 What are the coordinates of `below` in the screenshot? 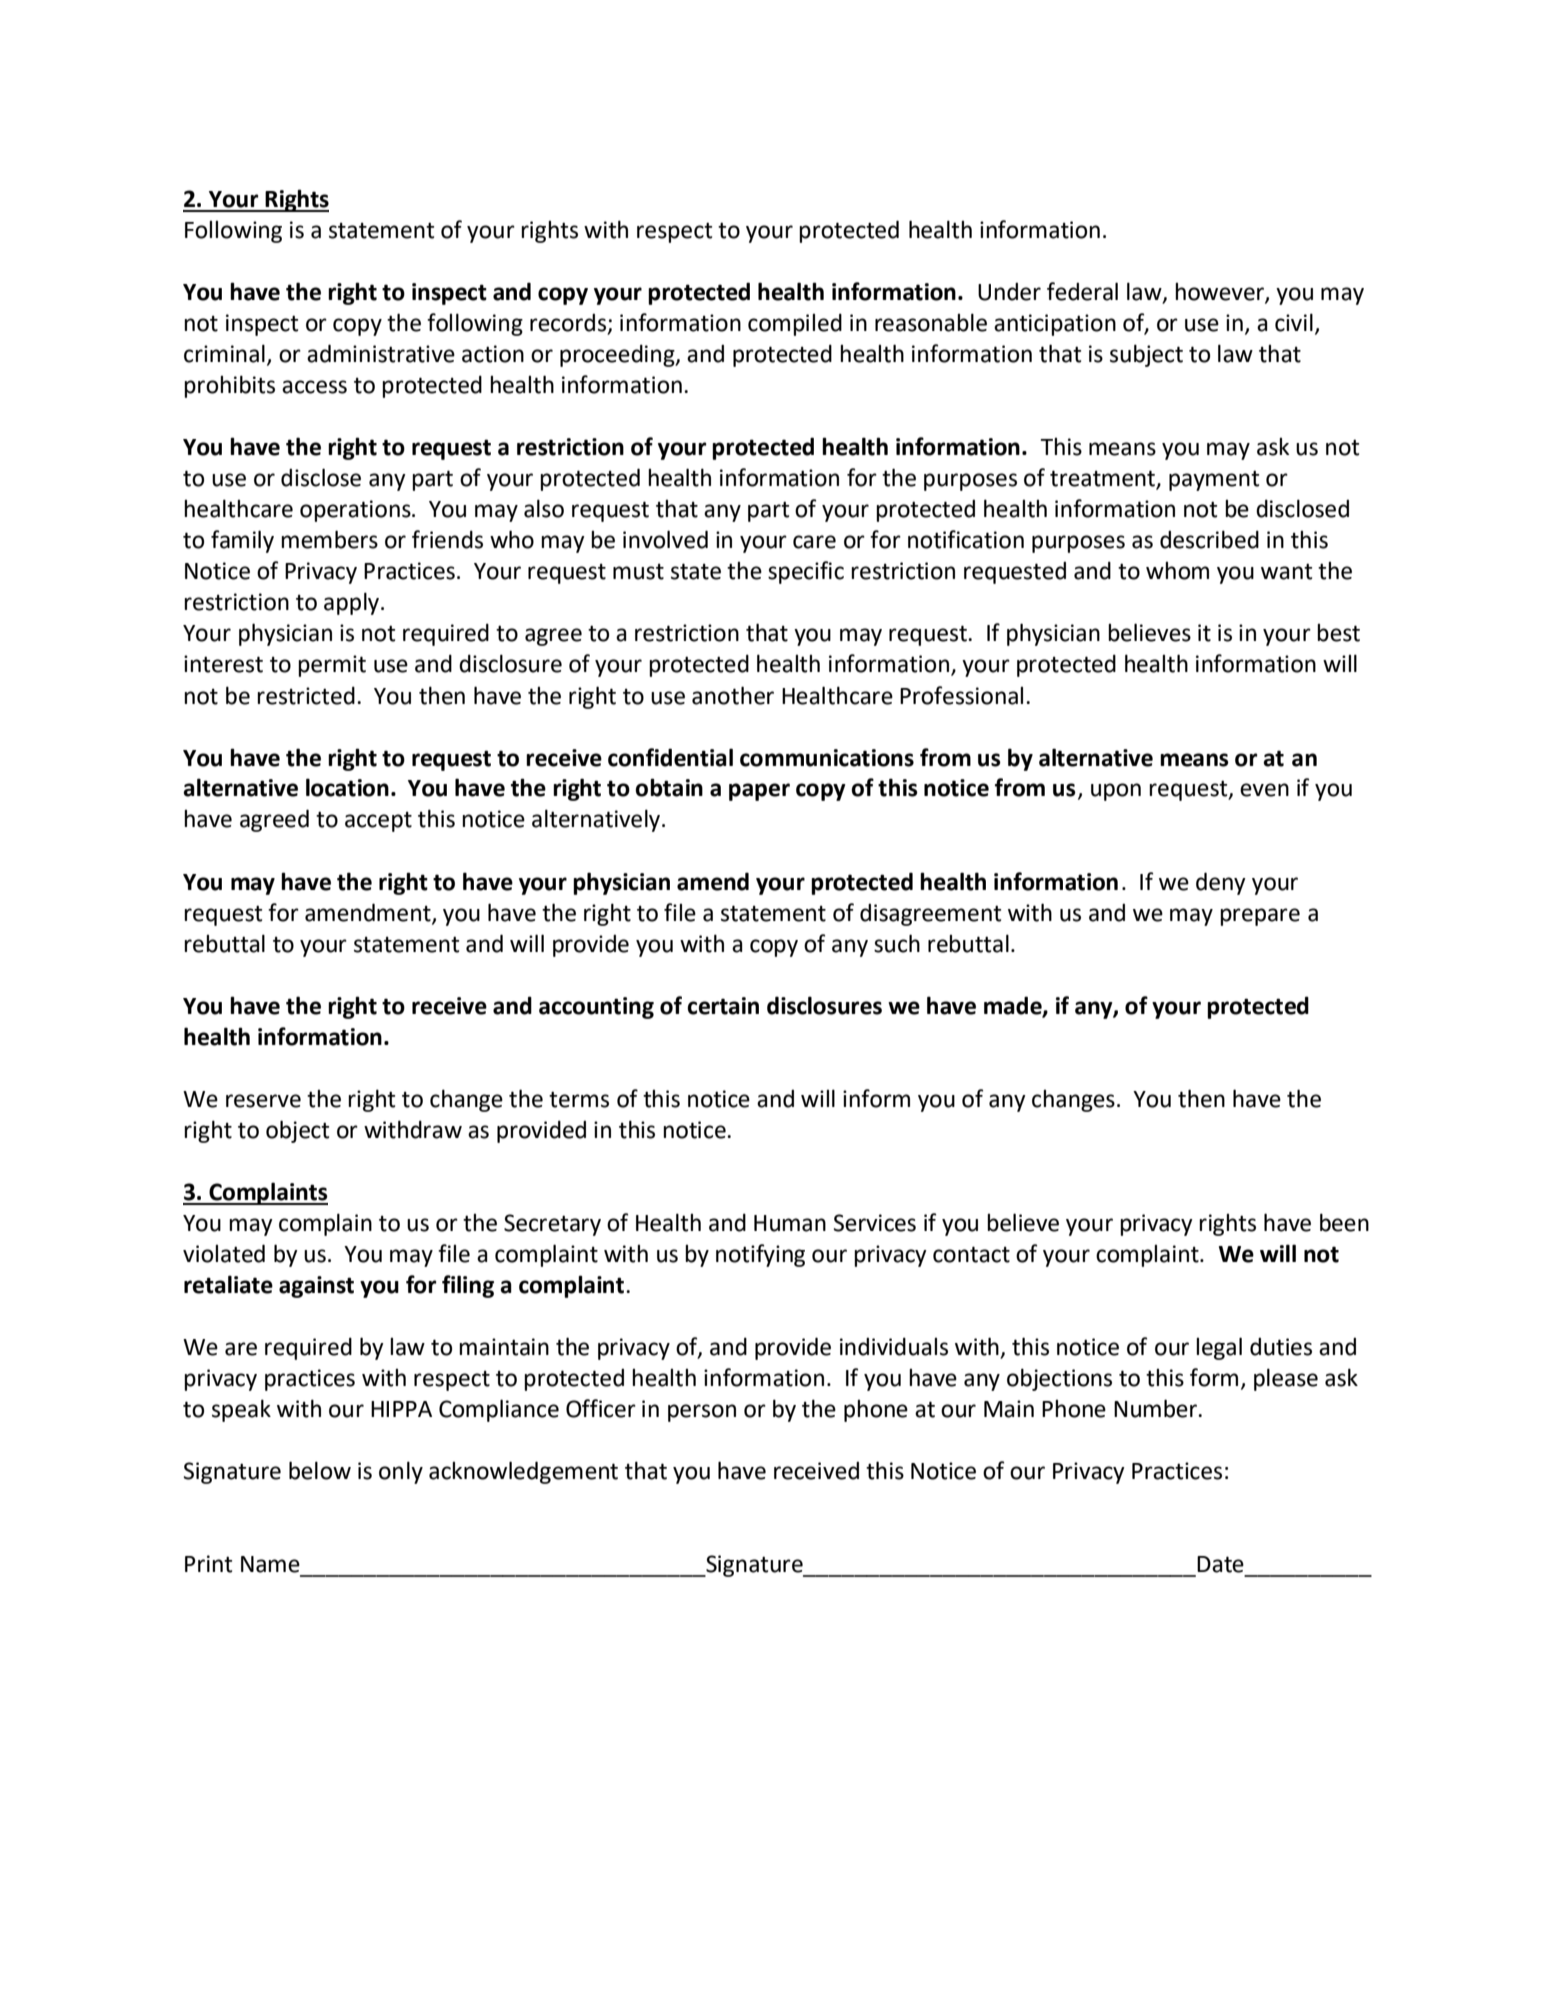 It's located at (320, 1470).
